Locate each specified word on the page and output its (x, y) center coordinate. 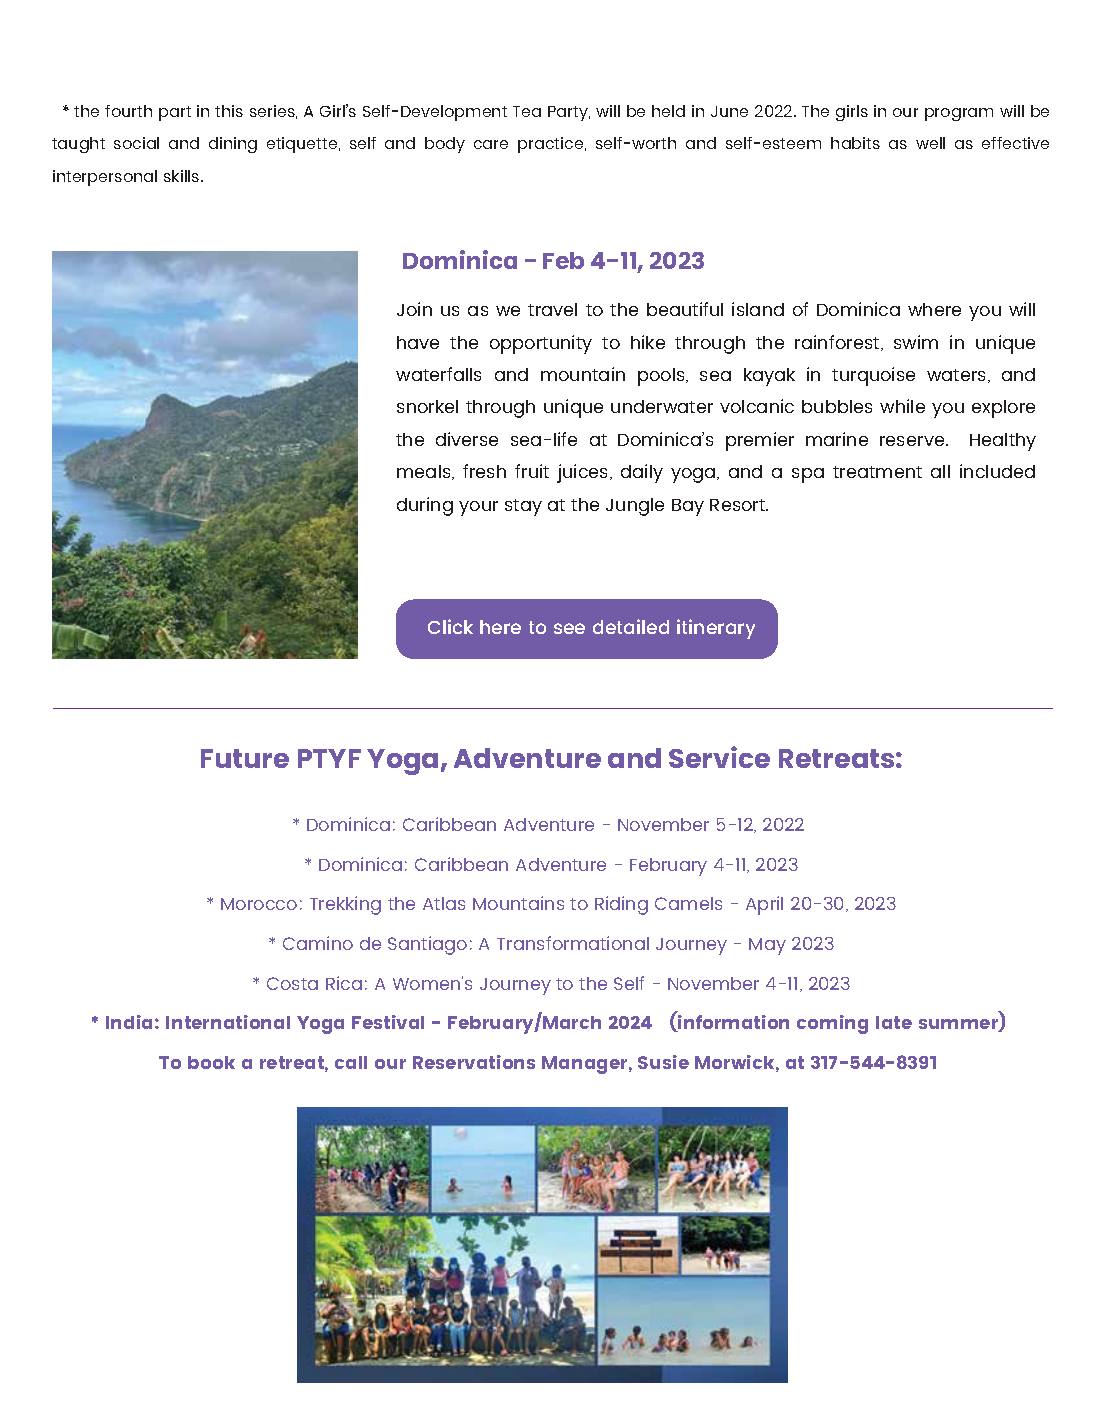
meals (425, 472)
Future (245, 758)
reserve (913, 441)
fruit (532, 471)
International (228, 1022)
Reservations (474, 1062)
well (930, 143)
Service (719, 757)
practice (552, 145)
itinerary (716, 629)
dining (233, 145)
